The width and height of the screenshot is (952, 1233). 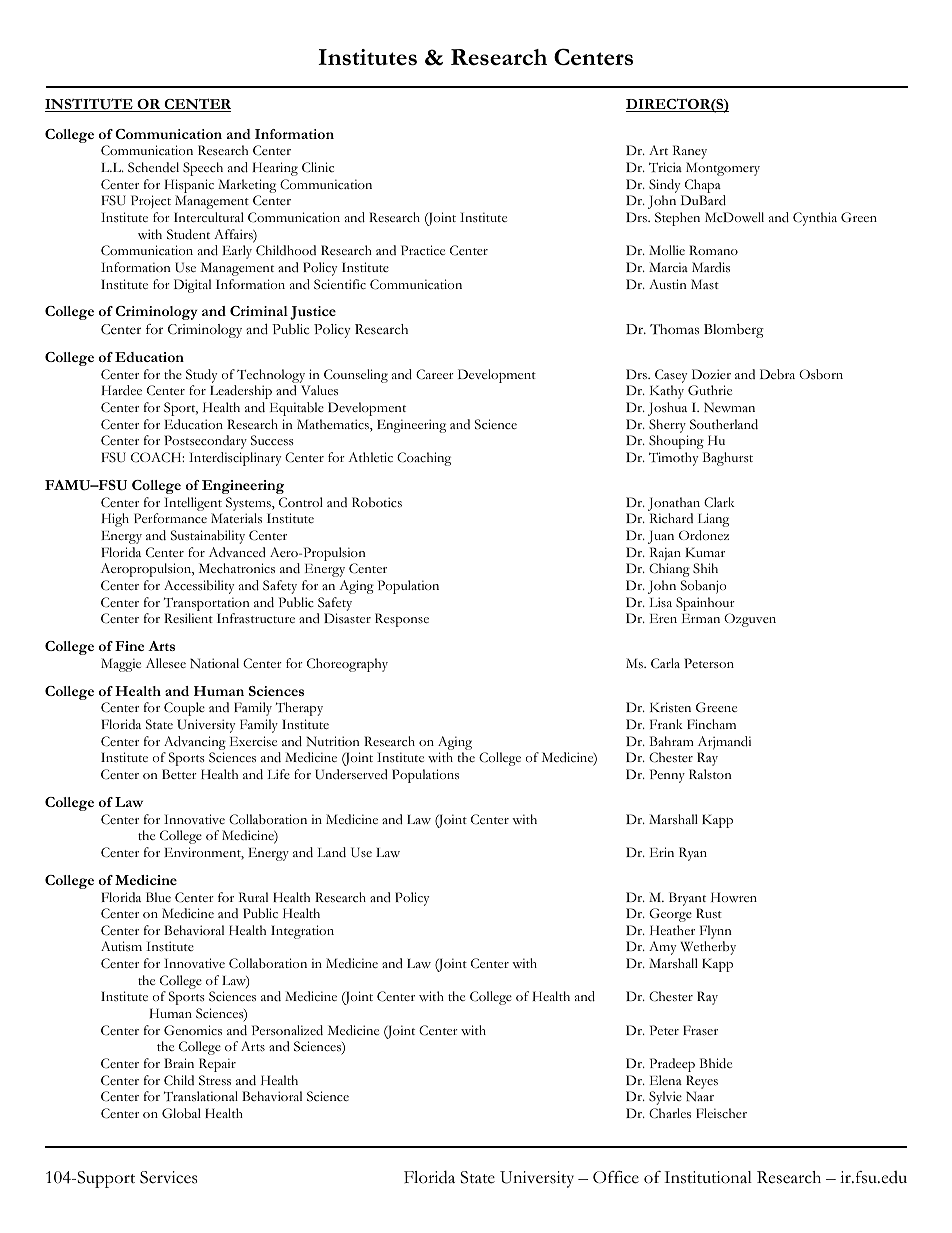 I want to click on Robotics, so click(x=377, y=502).
